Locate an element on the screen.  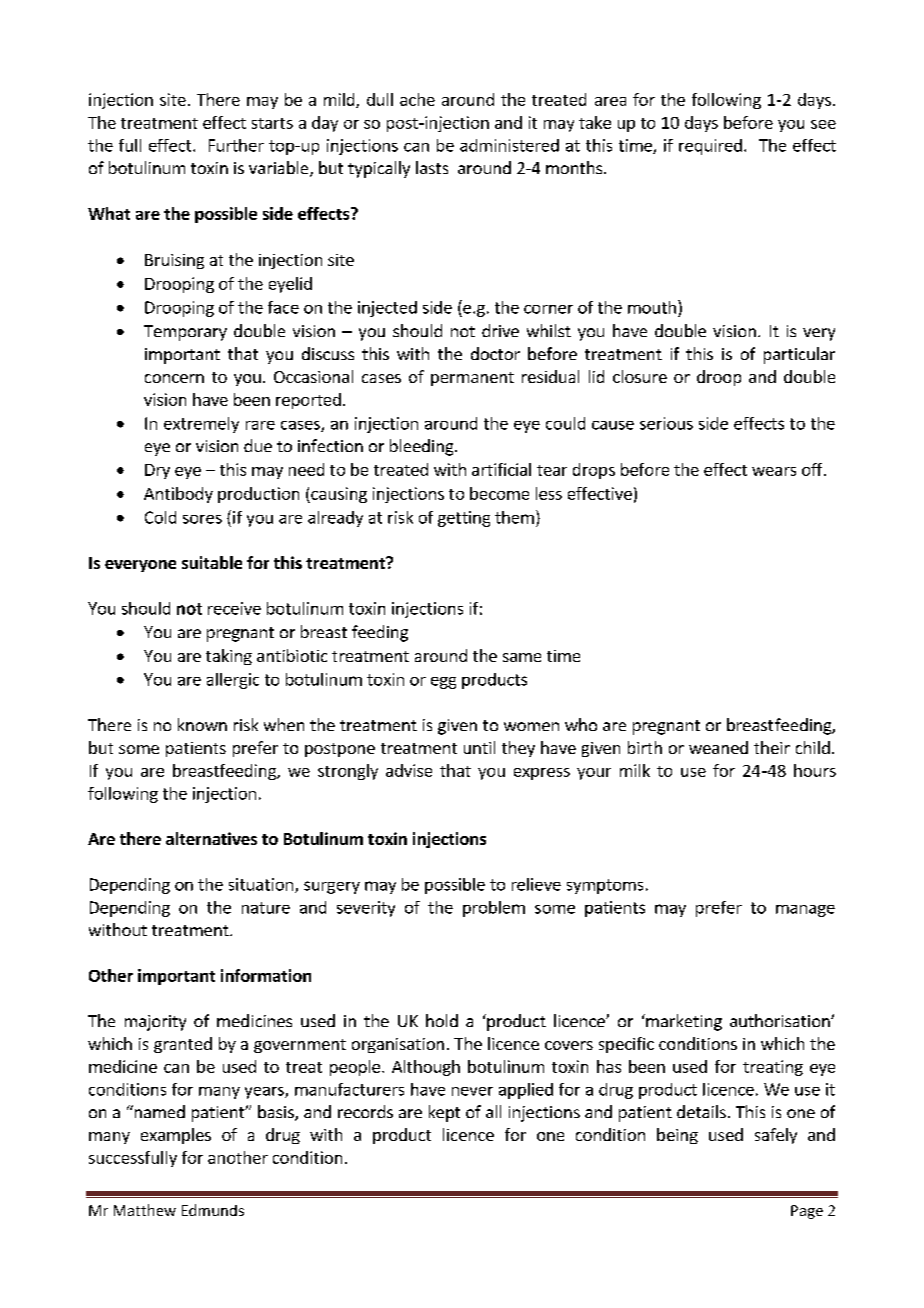
administered is located at coordinates (509, 145).
